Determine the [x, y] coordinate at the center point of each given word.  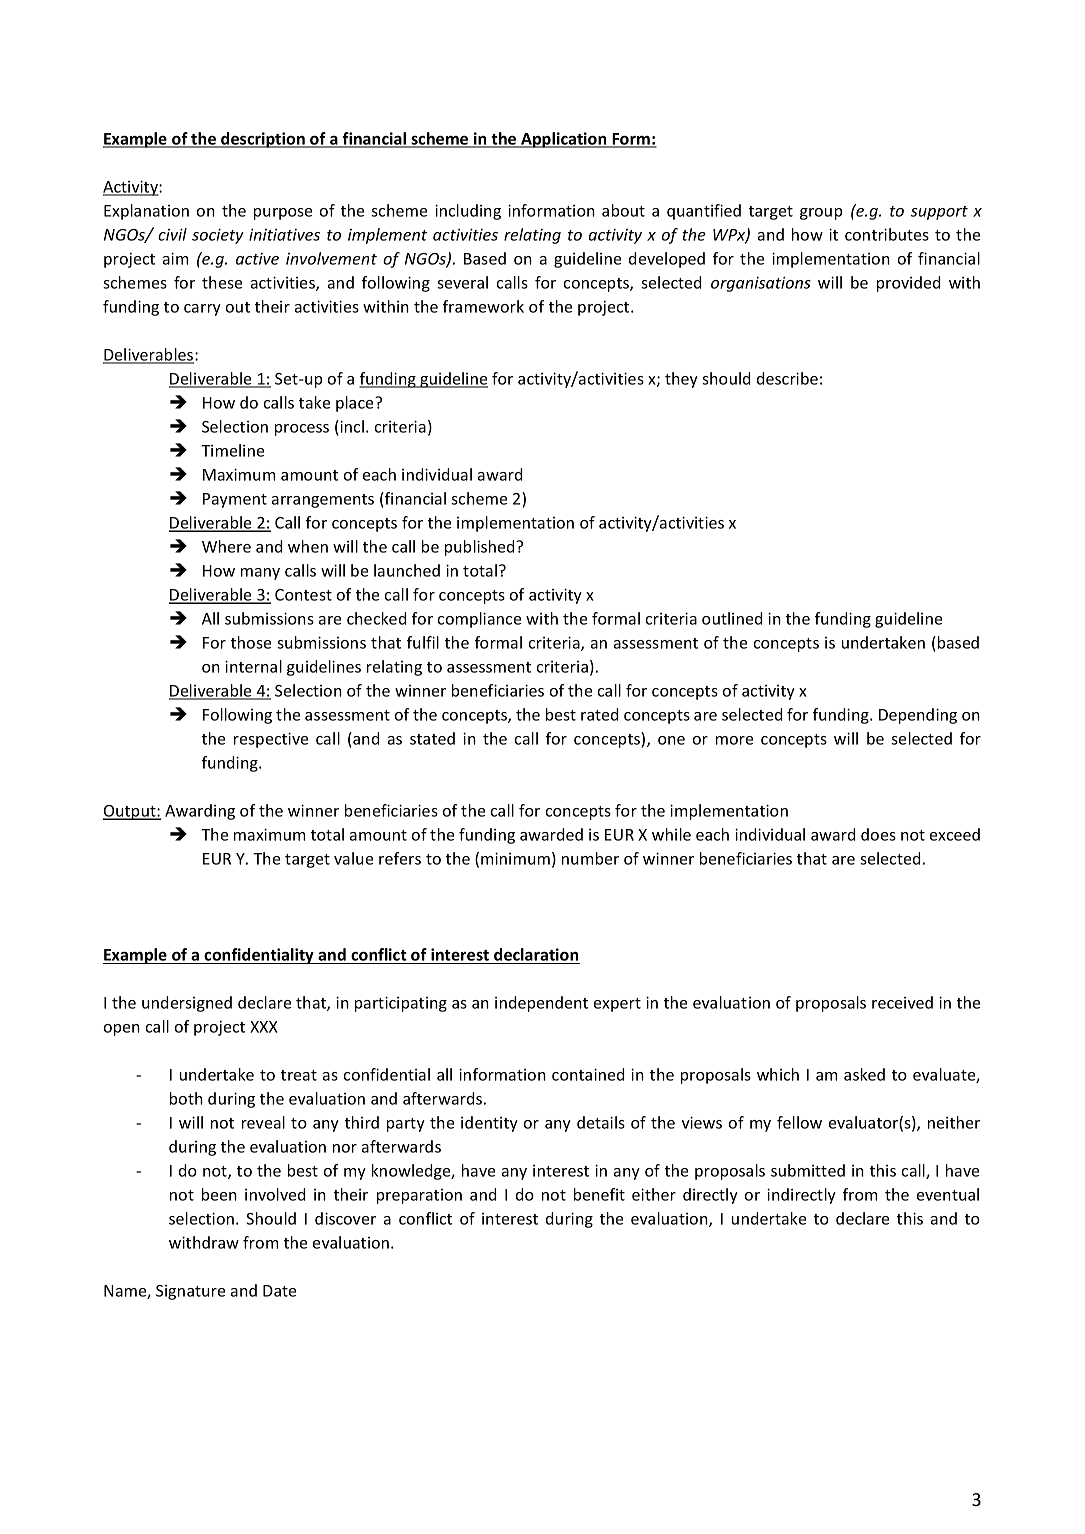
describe [787, 378]
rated [600, 714]
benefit [599, 1194]
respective [271, 740]
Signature [190, 1292]
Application [564, 140]
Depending [918, 716]
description [263, 140]
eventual [948, 1194]
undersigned [187, 1004]
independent [541, 1004]
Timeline [232, 450]
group [821, 214]
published [481, 548]
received [902, 1002]
